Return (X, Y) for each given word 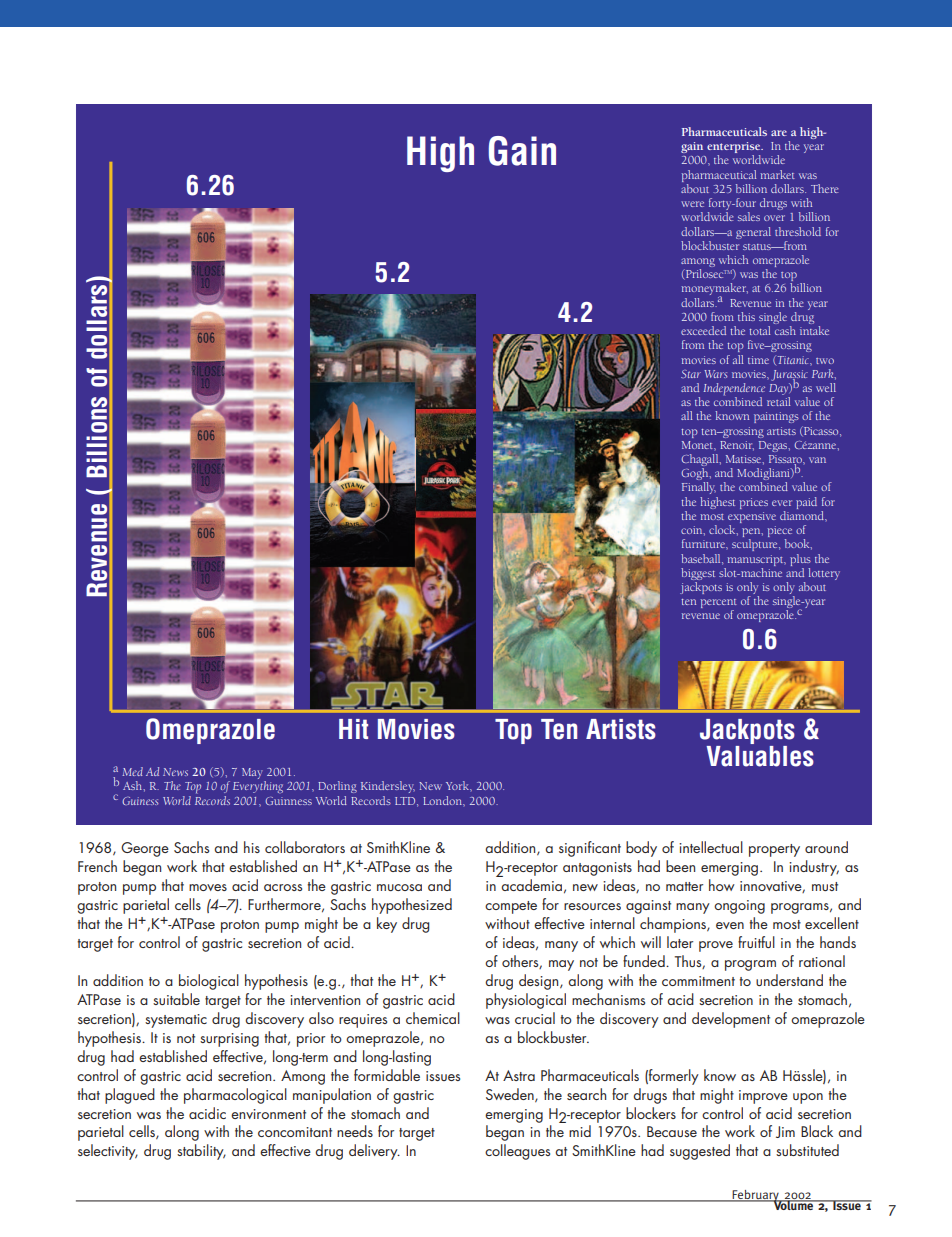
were (692, 204)
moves (208, 887)
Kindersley (388, 787)
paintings (776, 417)
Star (691, 374)
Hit (353, 729)
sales (749, 216)
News (175, 772)
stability (201, 1152)
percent (719, 605)
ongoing (739, 907)
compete (511, 907)
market (778, 174)
